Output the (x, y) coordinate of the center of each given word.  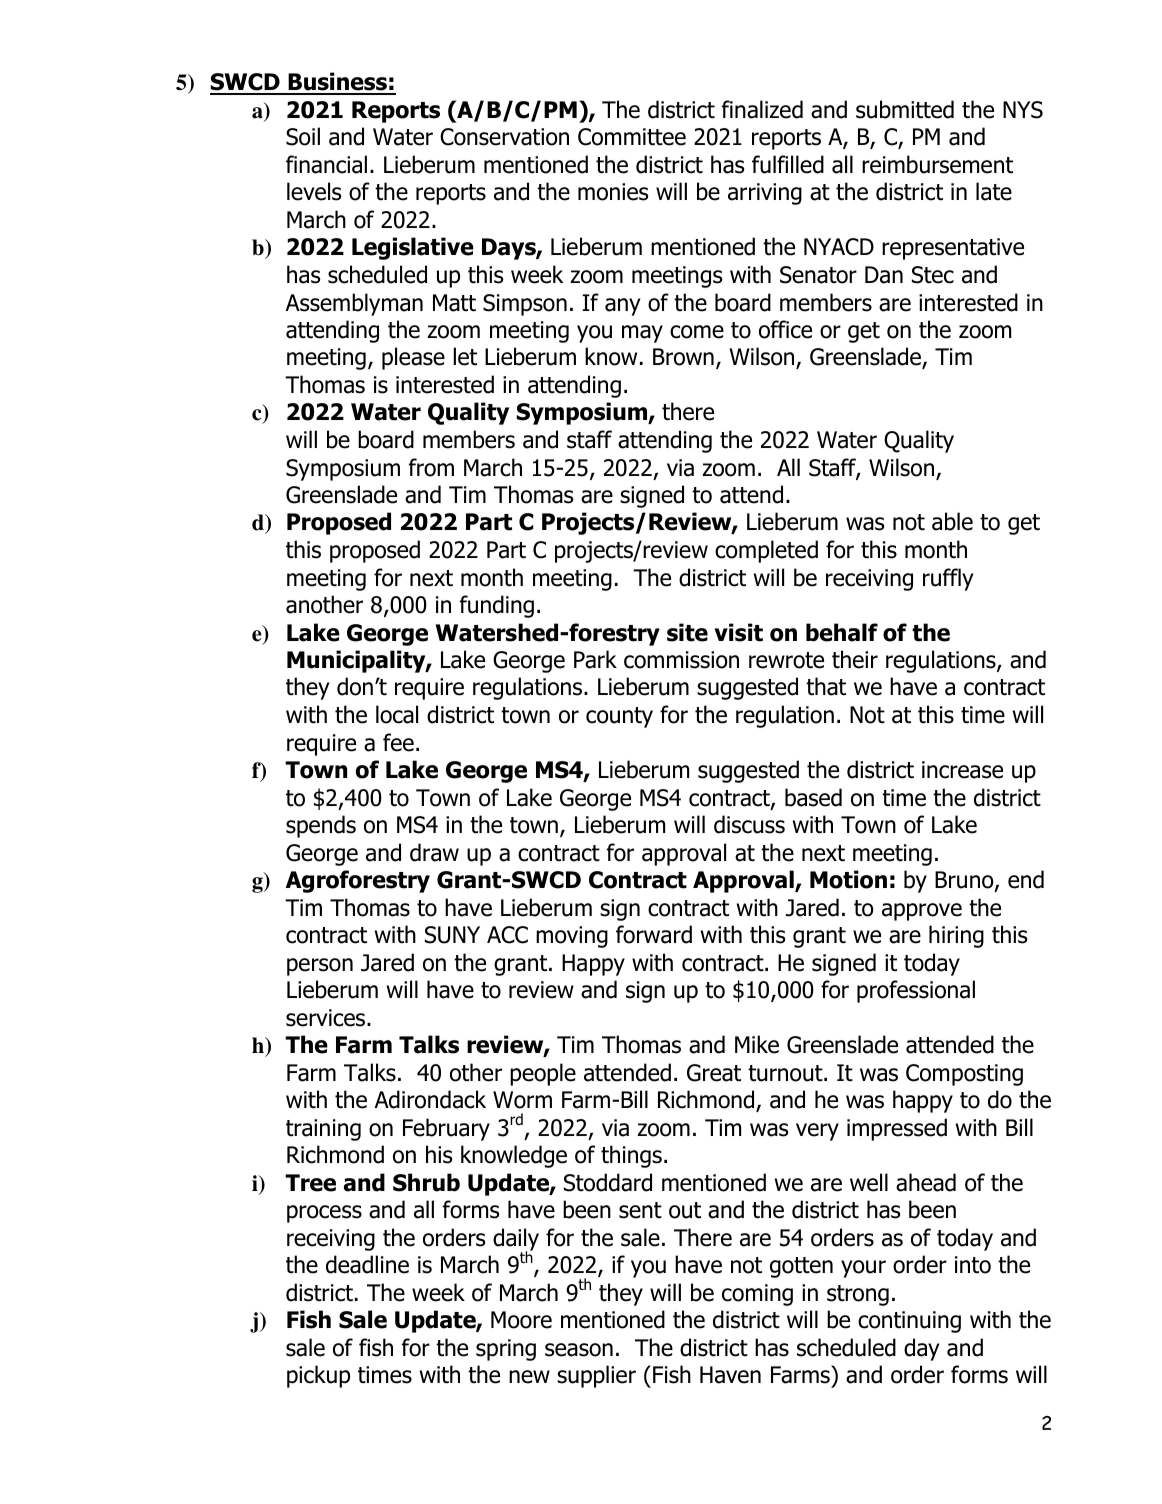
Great (714, 1073)
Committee (632, 137)
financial (326, 164)
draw (434, 852)
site (687, 632)
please (413, 358)
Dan (884, 275)
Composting (964, 1075)
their (855, 659)
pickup (318, 1376)
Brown (683, 357)
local (397, 714)
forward (654, 934)
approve (922, 912)
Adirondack (430, 1099)
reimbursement (937, 164)
